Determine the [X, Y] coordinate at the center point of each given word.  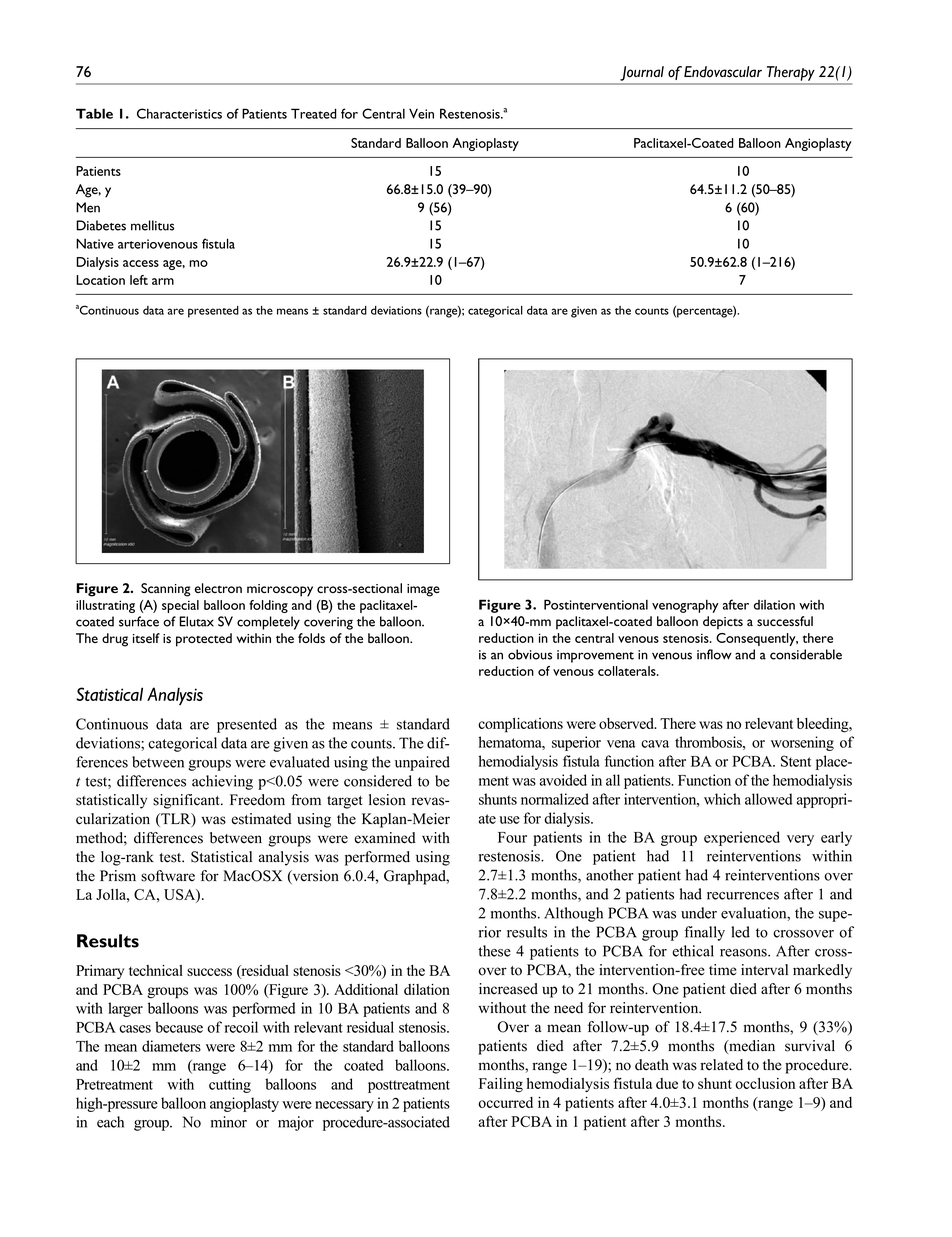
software [168, 876]
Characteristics [179, 113]
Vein [421, 113]
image [423, 590]
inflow [714, 654]
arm [163, 281]
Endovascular [723, 72]
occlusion [765, 1083]
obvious [530, 654]
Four [512, 837]
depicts [723, 623]
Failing [501, 1085]
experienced [742, 838]
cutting [230, 1085]
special [180, 606]
